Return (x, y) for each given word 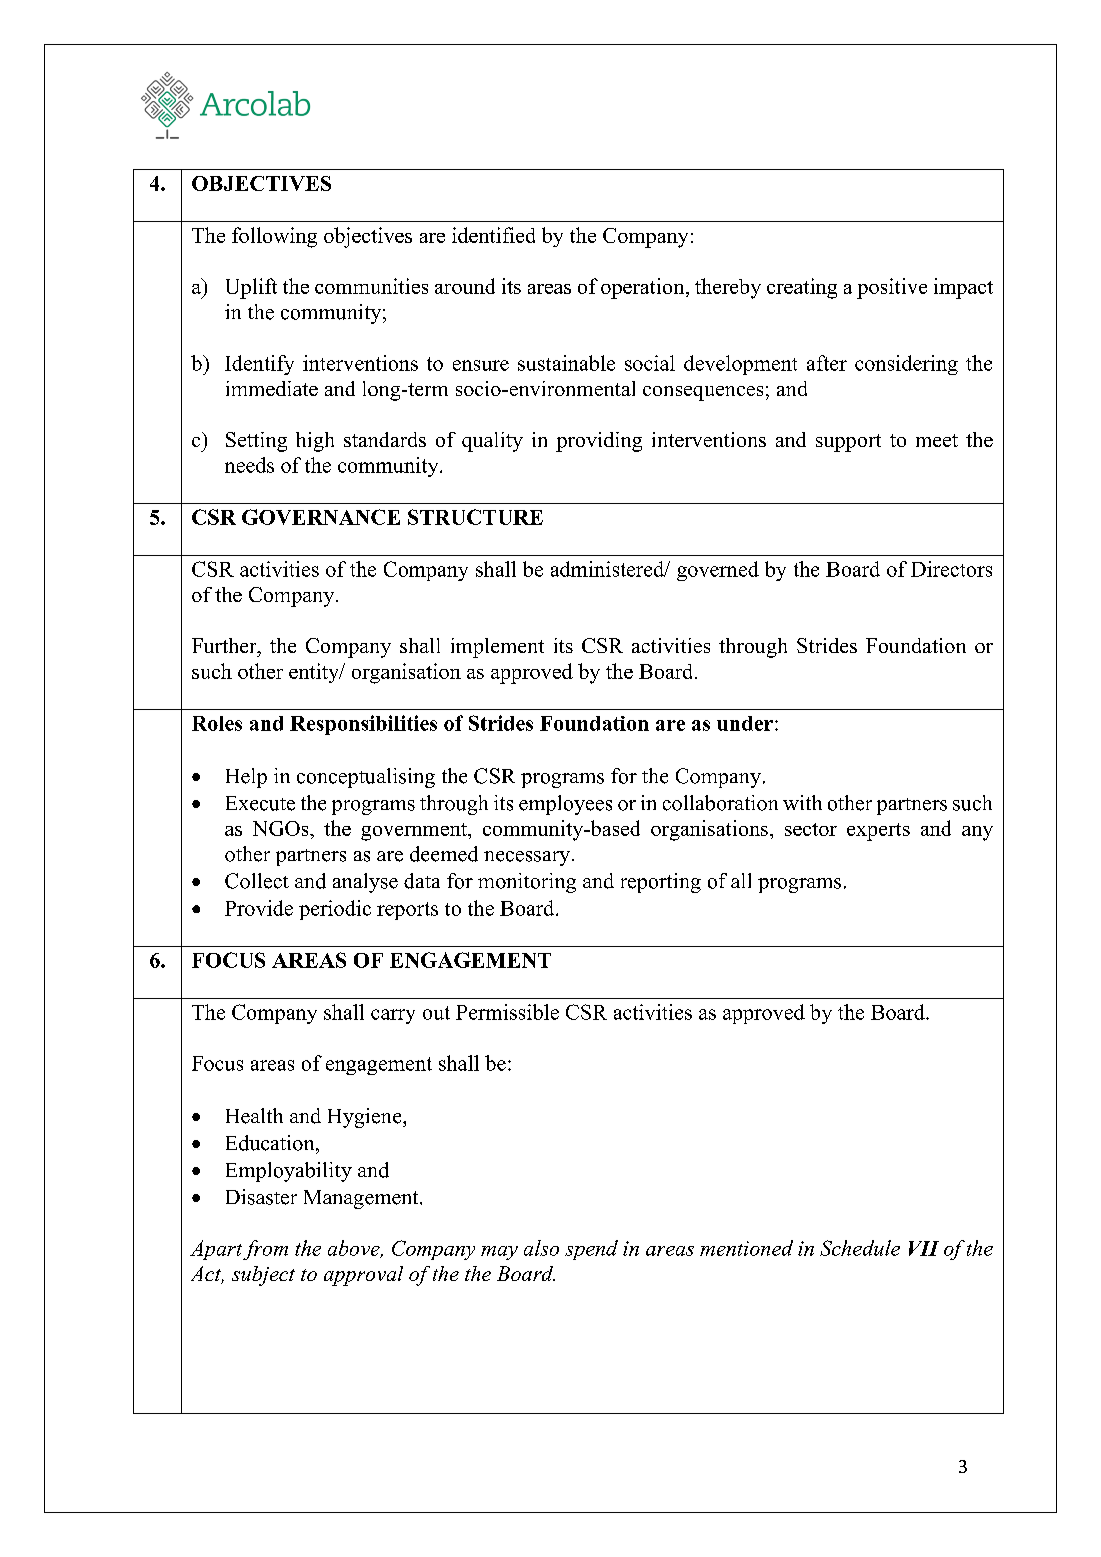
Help (246, 778)
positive (892, 288)
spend (591, 1250)
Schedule (860, 1248)
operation (644, 288)
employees (565, 805)
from (265, 1250)
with (802, 802)
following (274, 237)
